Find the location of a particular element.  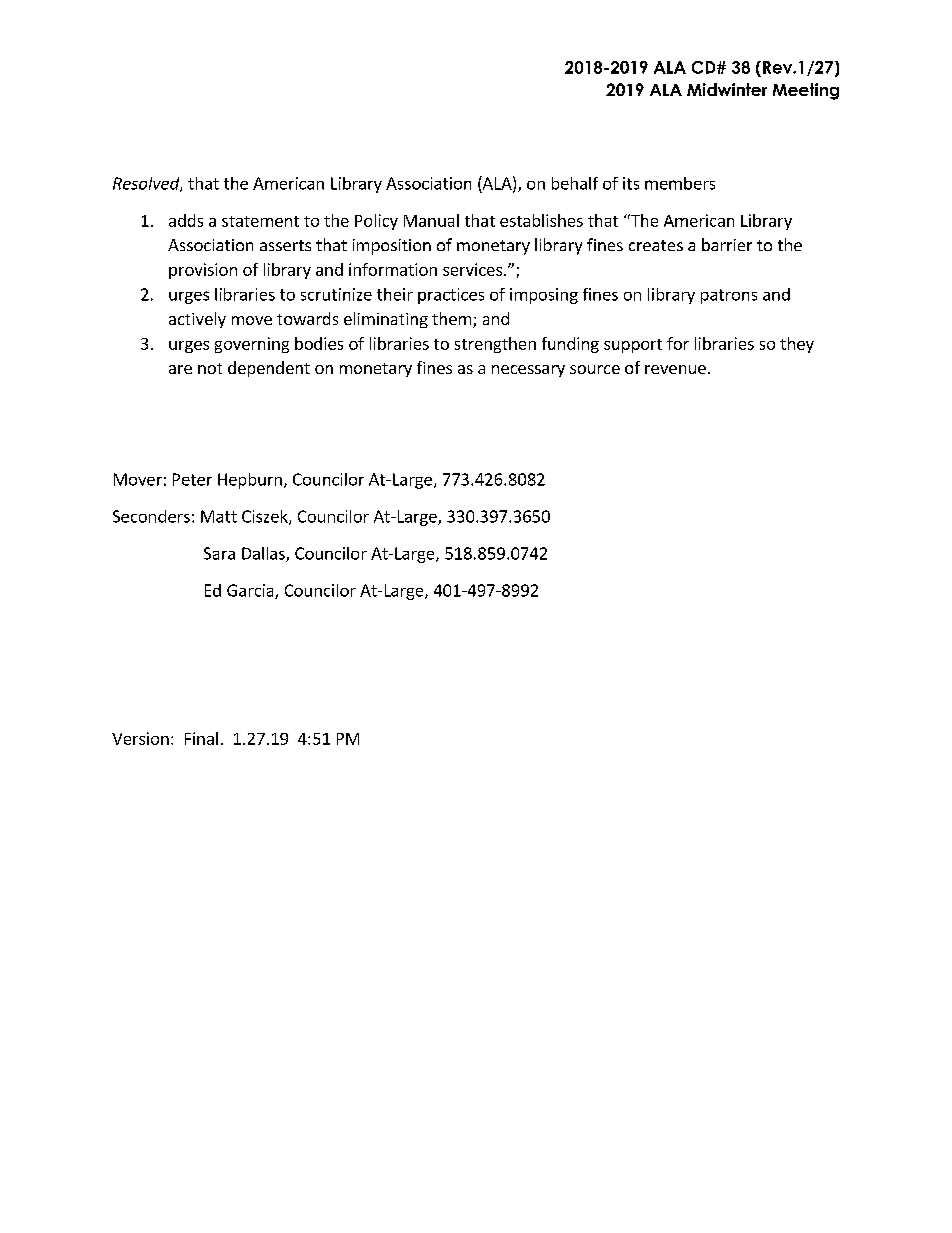

Dallas is located at coordinates (264, 554).
